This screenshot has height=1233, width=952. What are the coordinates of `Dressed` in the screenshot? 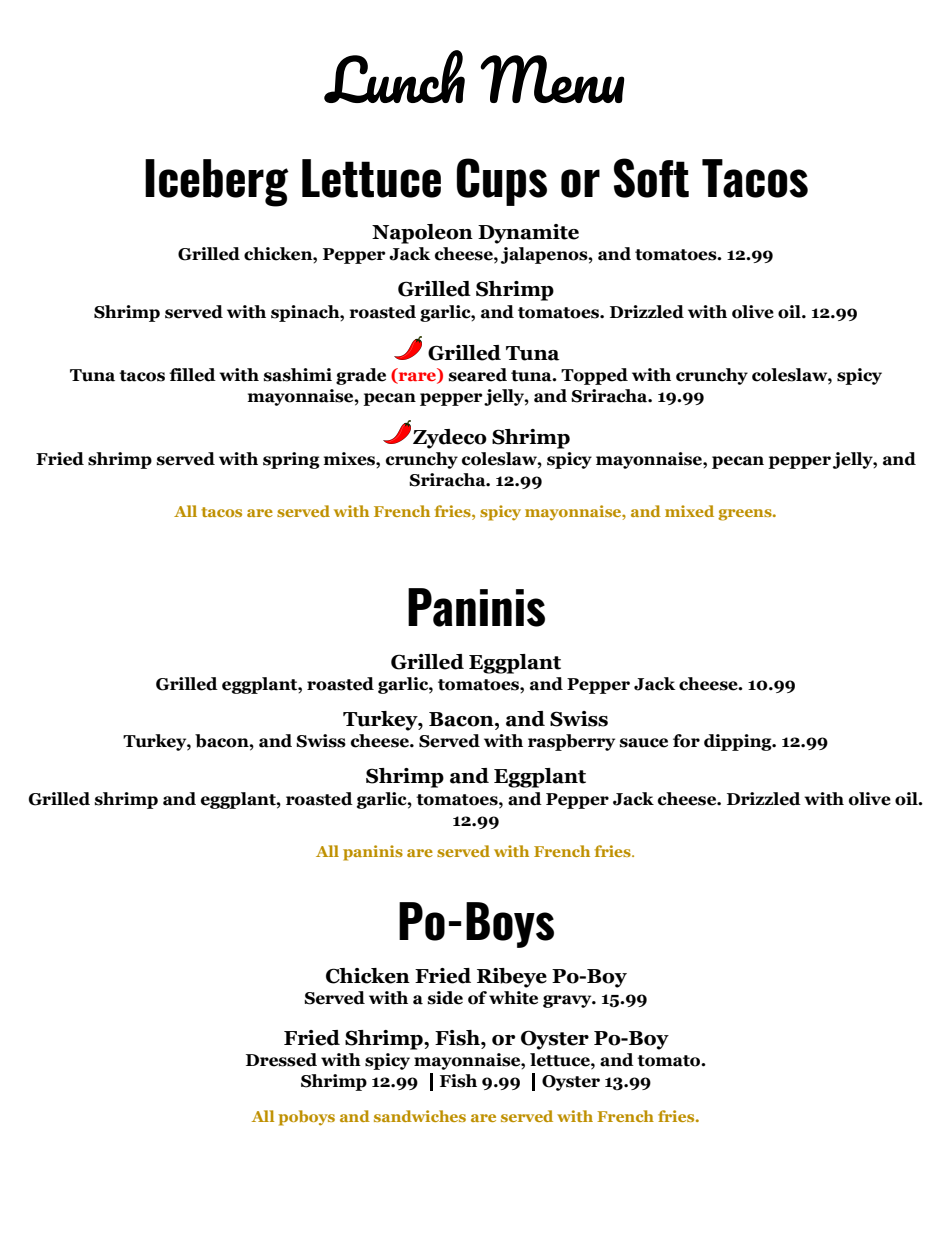 It's located at (281, 1060).
